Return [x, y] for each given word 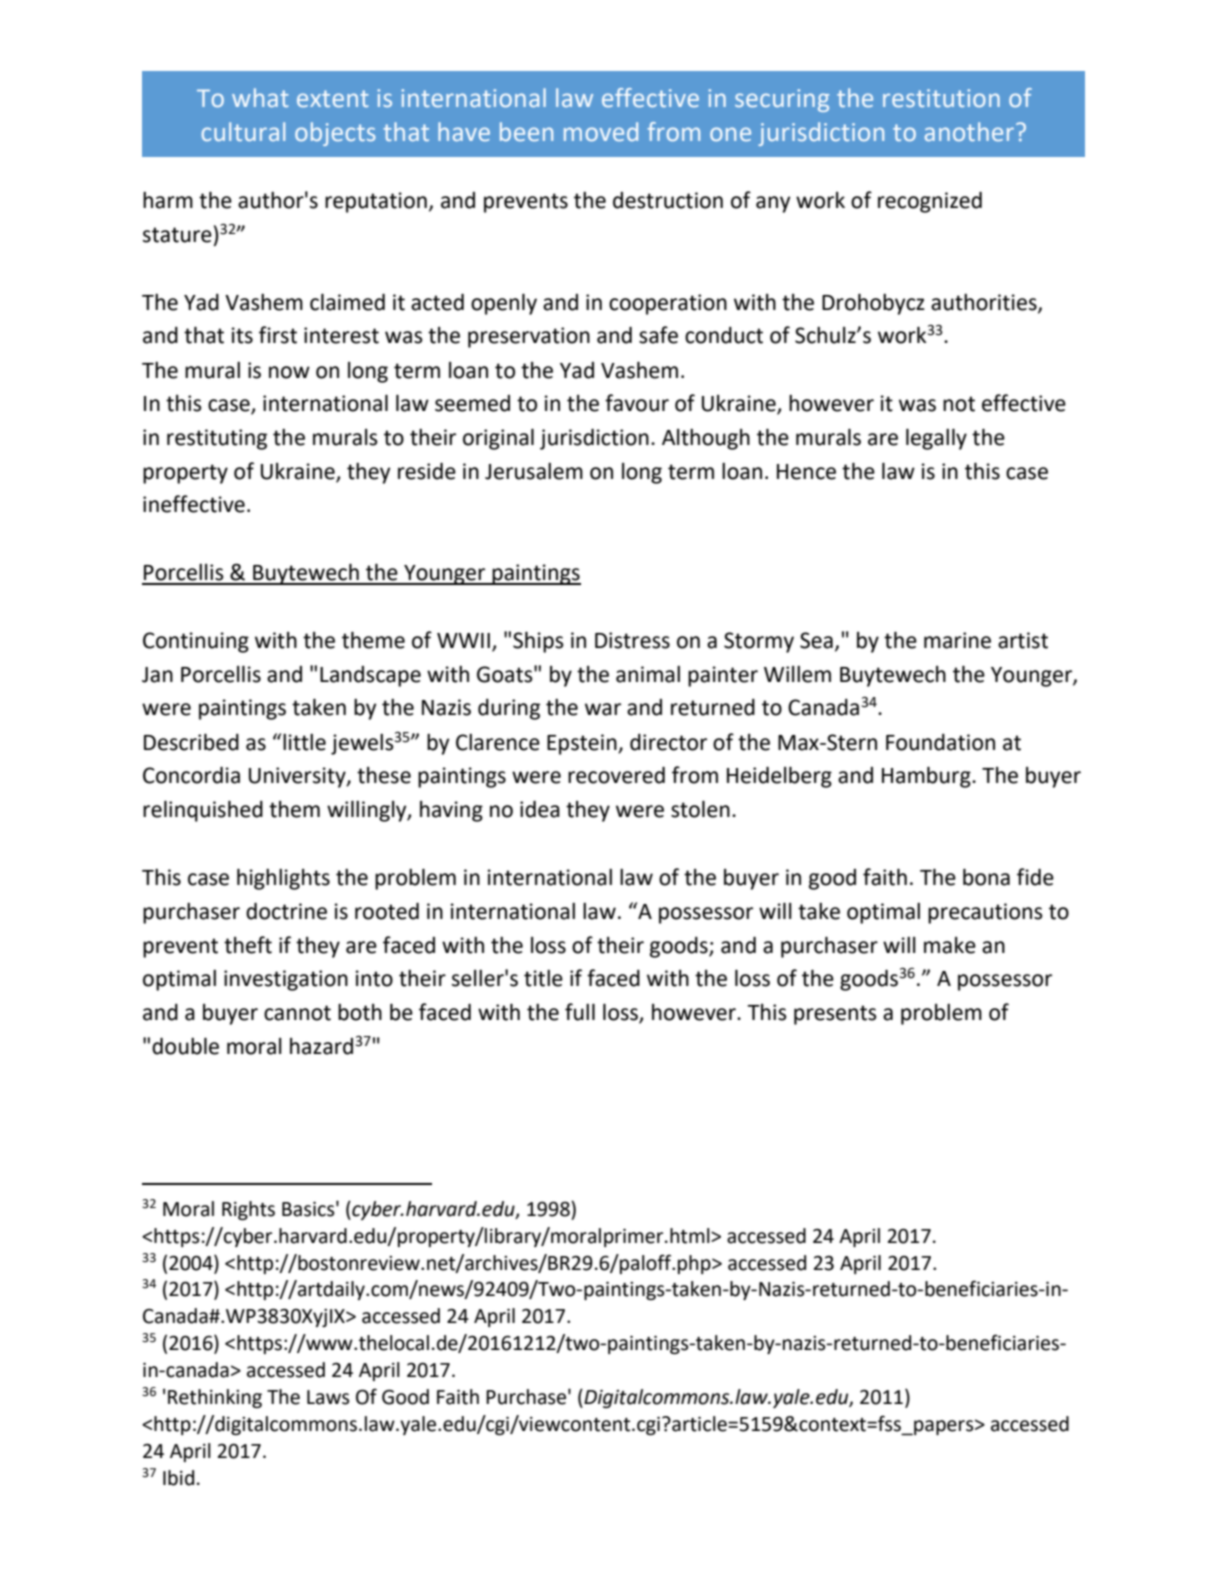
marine [957, 640]
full [580, 1012]
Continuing [196, 642]
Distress [632, 640]
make [950, 945]
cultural [243, 131]
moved [601, 131]
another [971, 131]
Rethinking [215, 1398]
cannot [297, 1013]
